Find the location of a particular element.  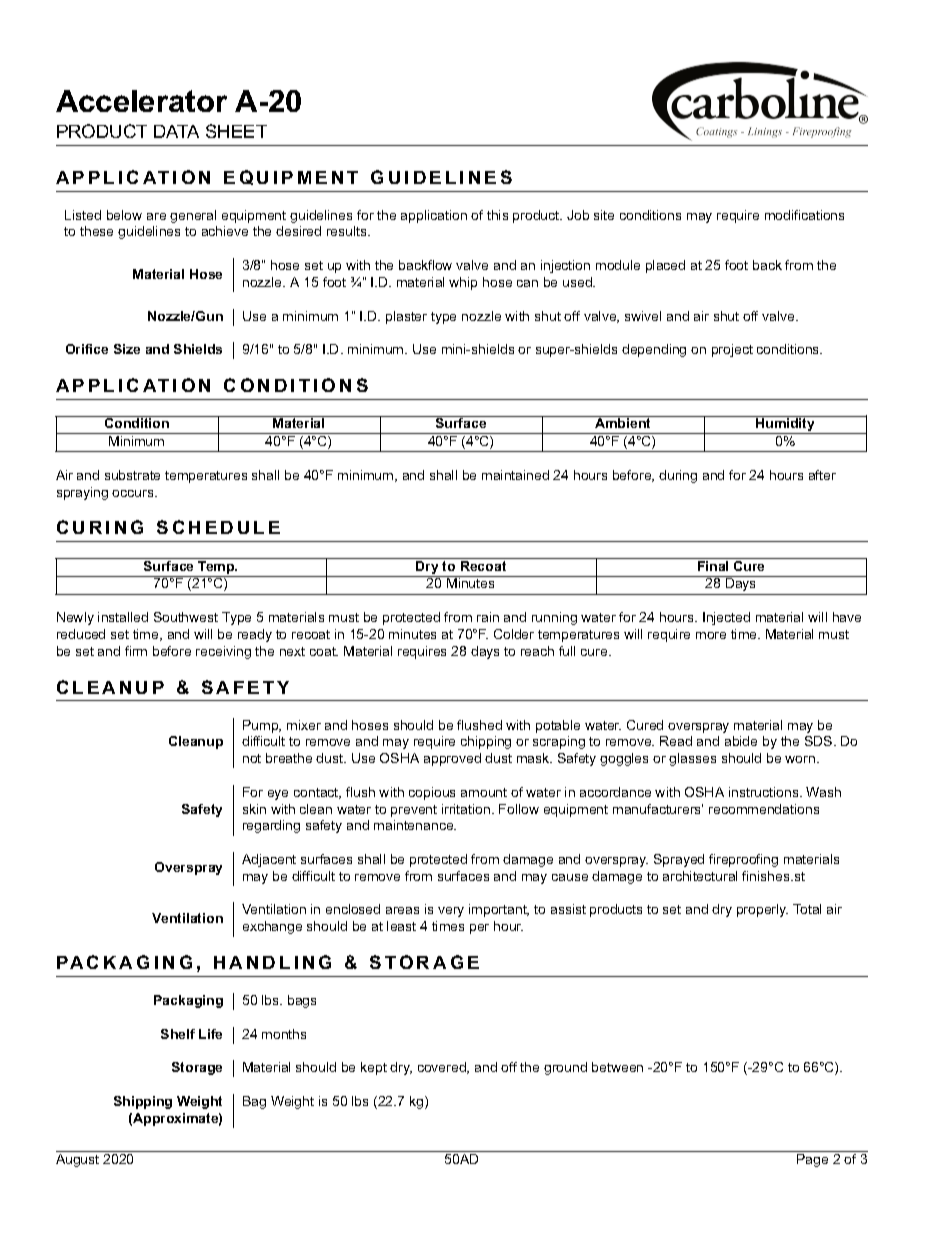

this is located at coordinates (497, 215).
